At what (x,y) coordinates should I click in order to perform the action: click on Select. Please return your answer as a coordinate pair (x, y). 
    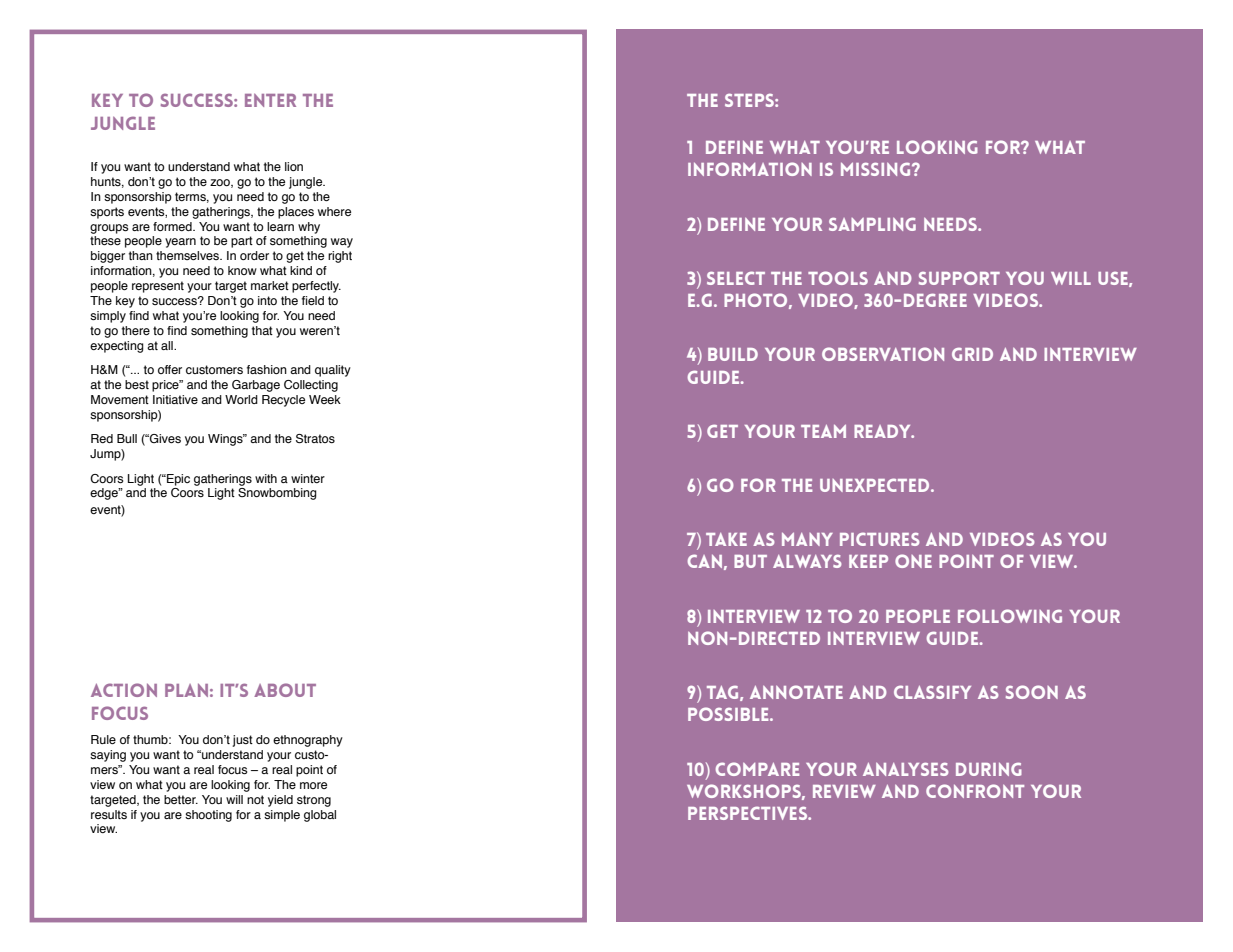
    Looking at the image, I should click on (736, 278).
